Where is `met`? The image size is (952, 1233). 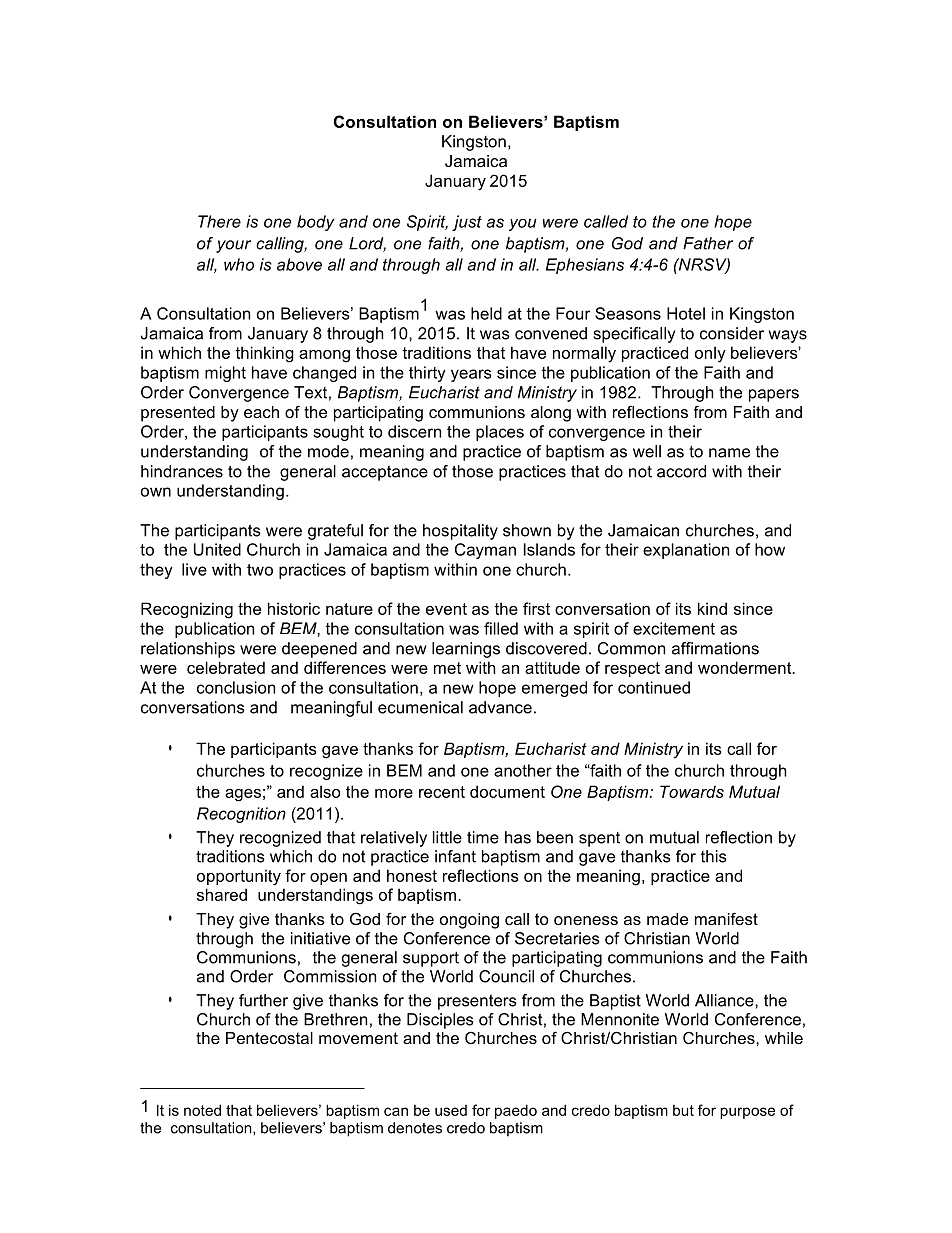 met is located at coordinates (447, 668).
